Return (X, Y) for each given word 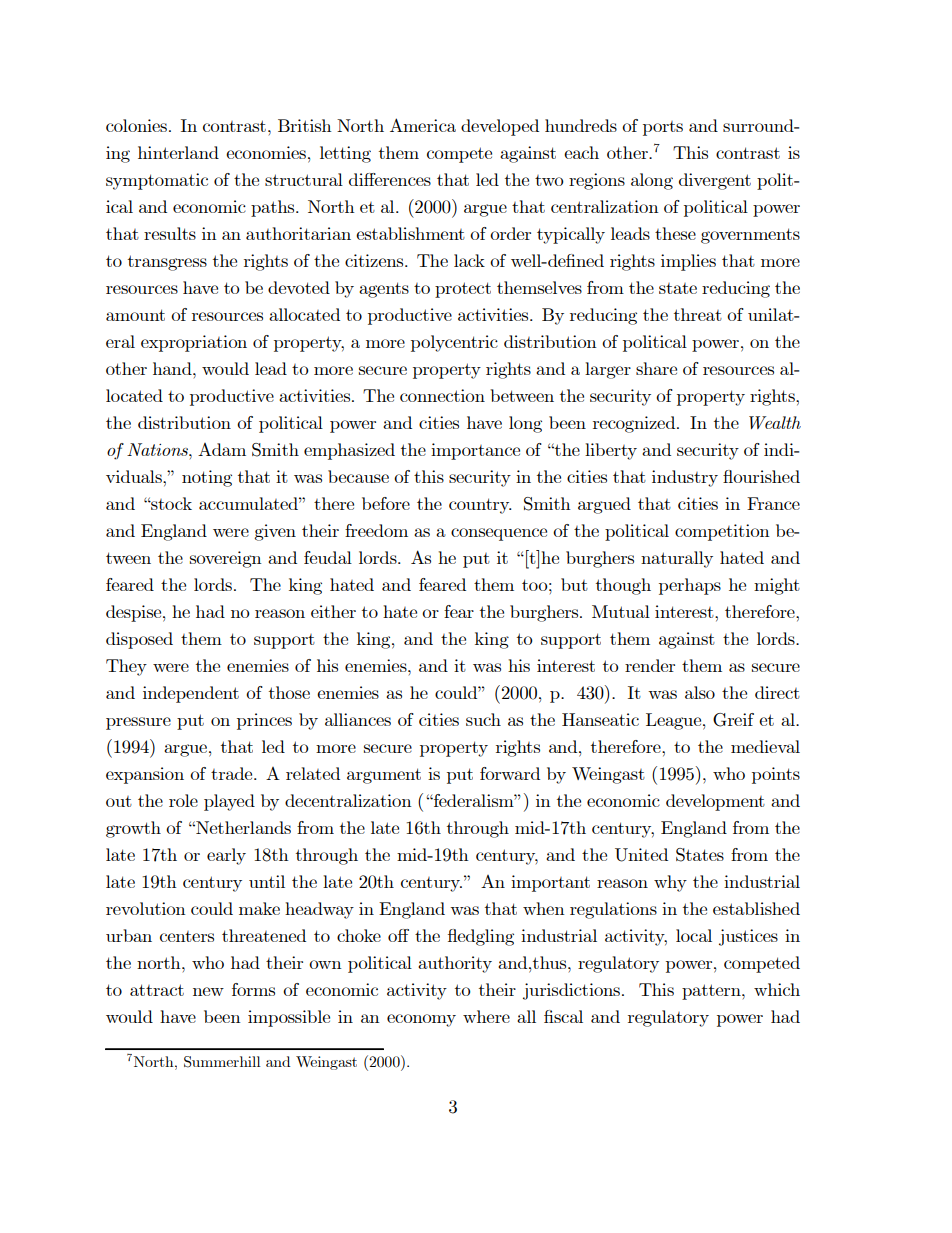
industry (685, 478)
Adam (222, 449)
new (208, 991)
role (183, 800)
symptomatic (157, 181)
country (480, 506)
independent (191, 694)
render (650, 665)
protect (463, 290)
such (483, 719)
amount (135, 315)
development (715, 802)
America (423, 125)
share (656, 368)
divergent (715, 181)
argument (384, 776)
